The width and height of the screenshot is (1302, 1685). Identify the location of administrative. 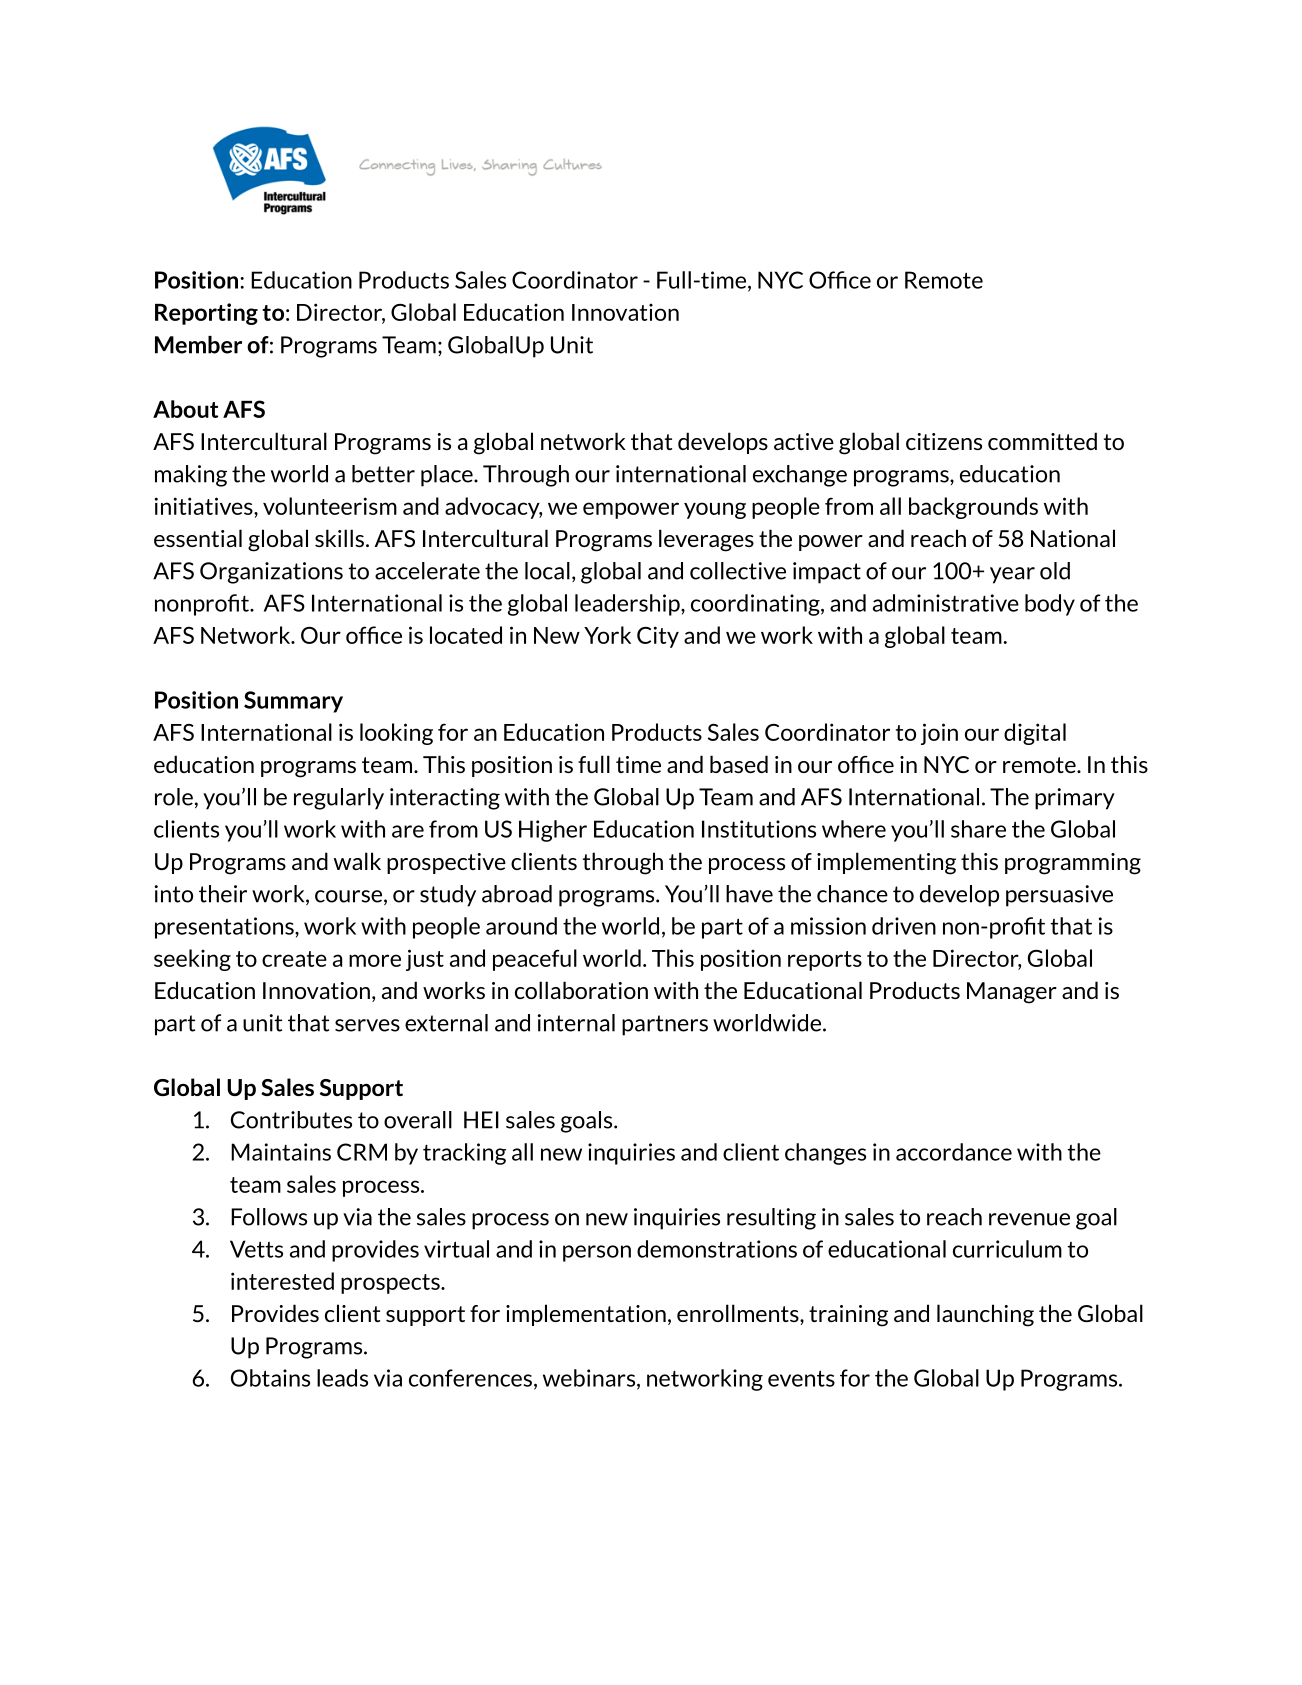
(946, 603).
